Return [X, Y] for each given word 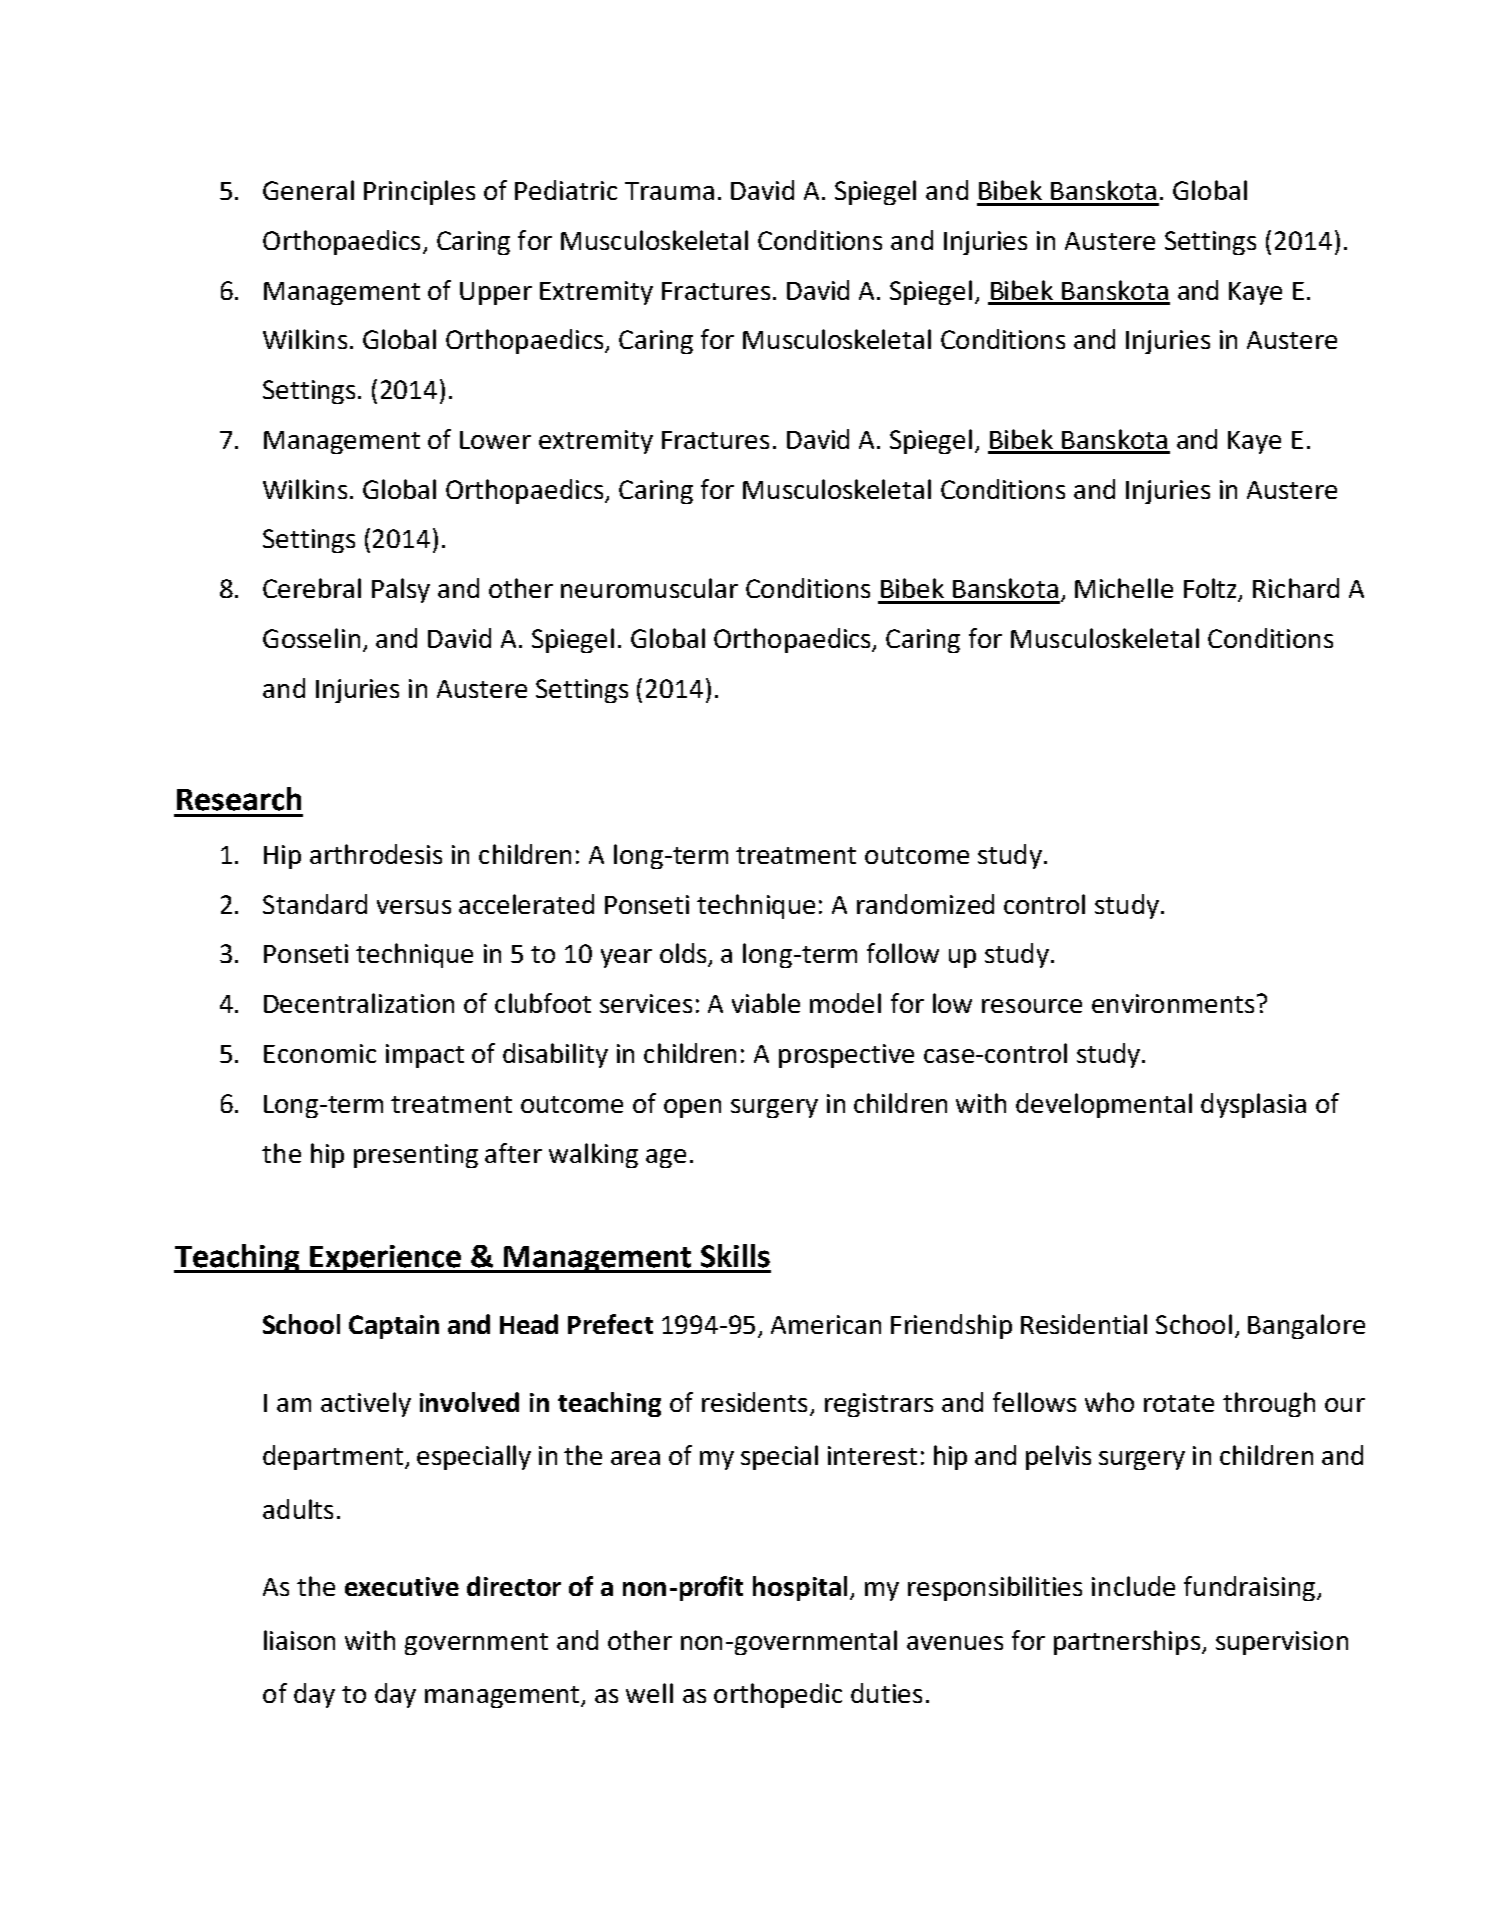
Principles [419, 192]
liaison [299, 1640]
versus [414, 907]
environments [1173, 1003]
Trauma [669, 191]
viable [766, 1003]
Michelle [1124, 588]
